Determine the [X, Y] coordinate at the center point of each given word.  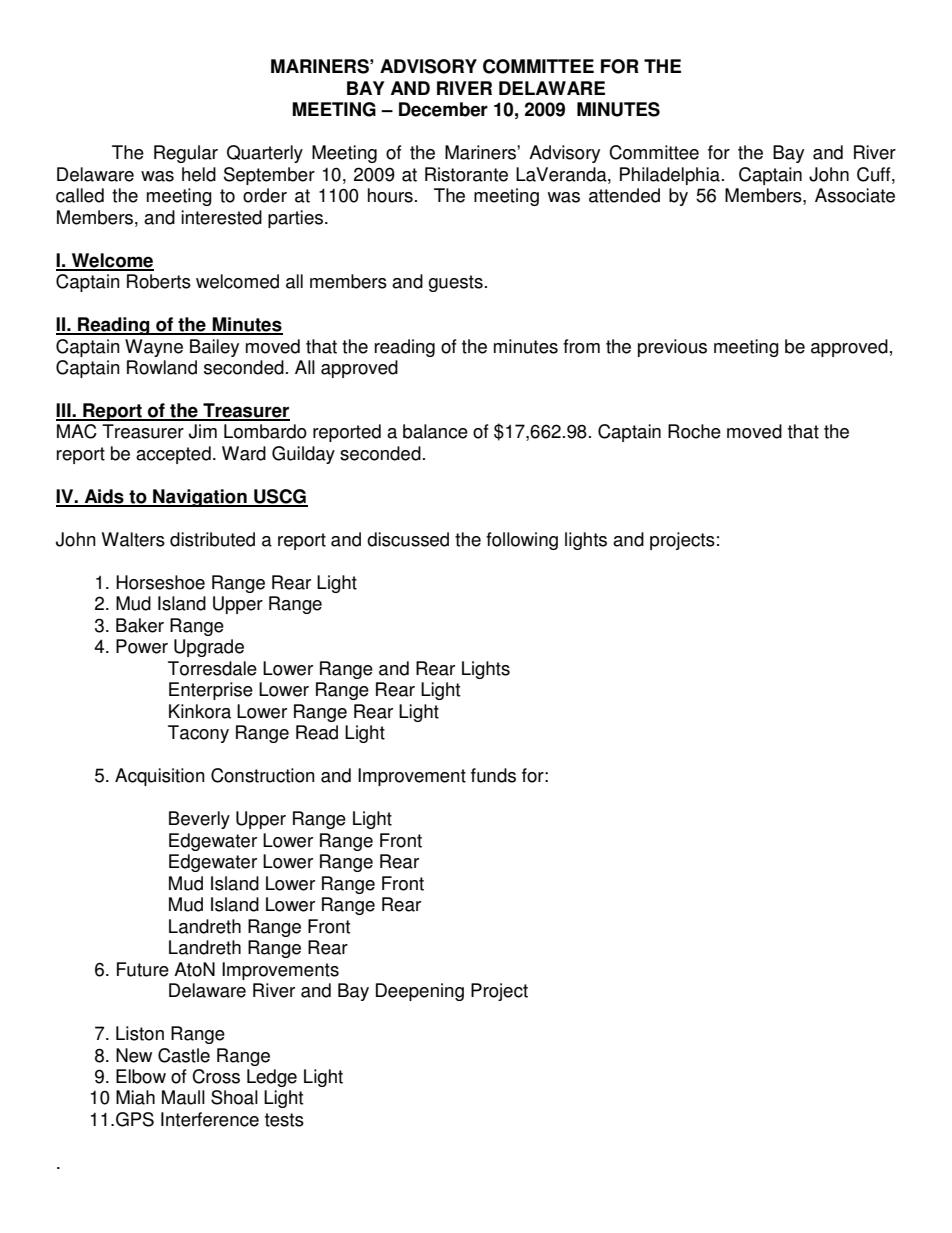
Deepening [420, 992]
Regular [186, 154]
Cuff [875, 175]
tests [284, 1120]
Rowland [162, 367]
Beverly [199, 820]
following [522, 541]
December [443, 109]
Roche [694, 431]
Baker [140, 625]
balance [435, 431]
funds [493, 775]
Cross [216, 1076]
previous [672, 348]
